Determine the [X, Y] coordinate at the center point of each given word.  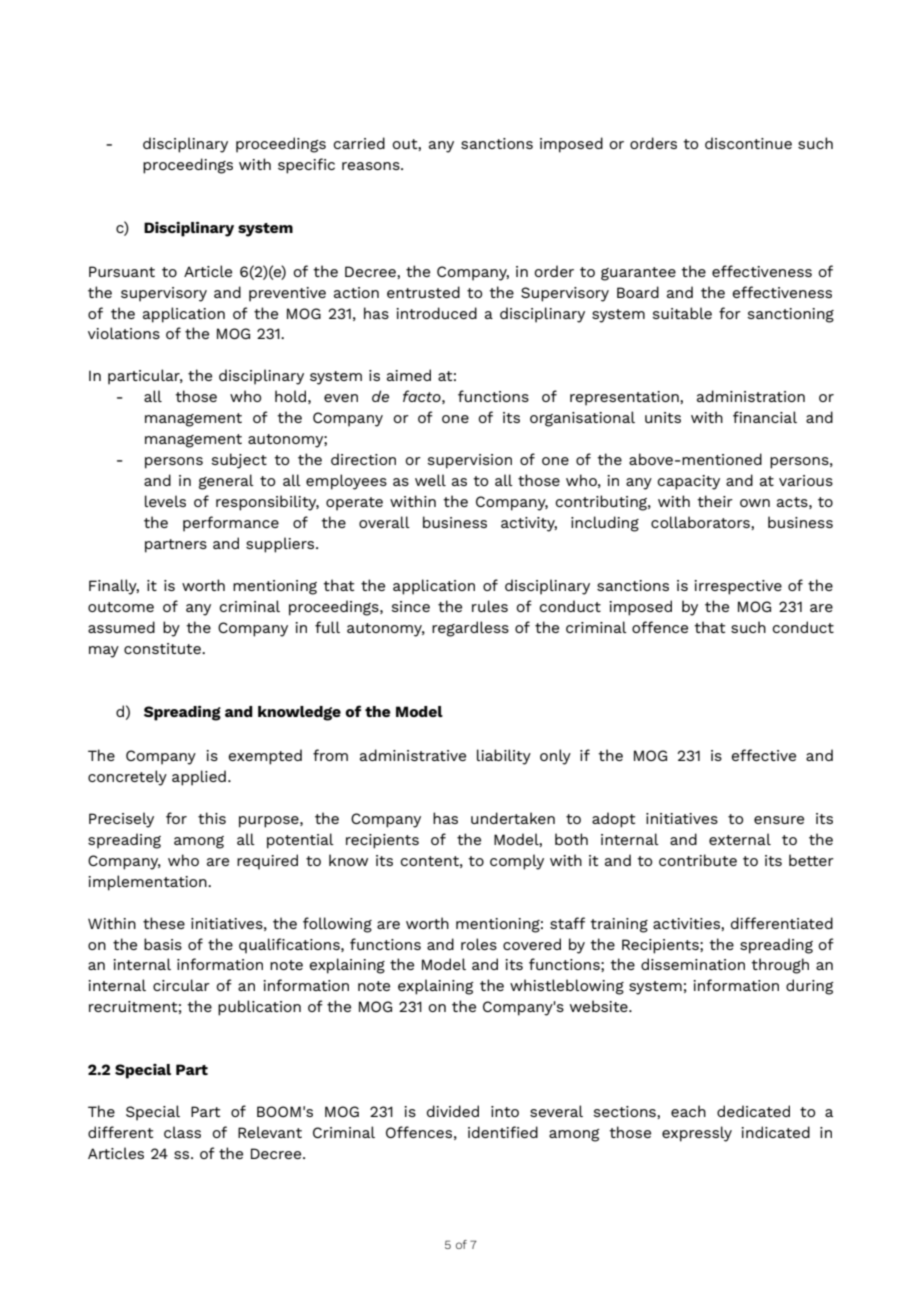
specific [306, 166]
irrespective [738, 587]
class [182, 1132]
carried [359, 143]
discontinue [748, 143]
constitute [163, 648]
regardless [470, 629]
